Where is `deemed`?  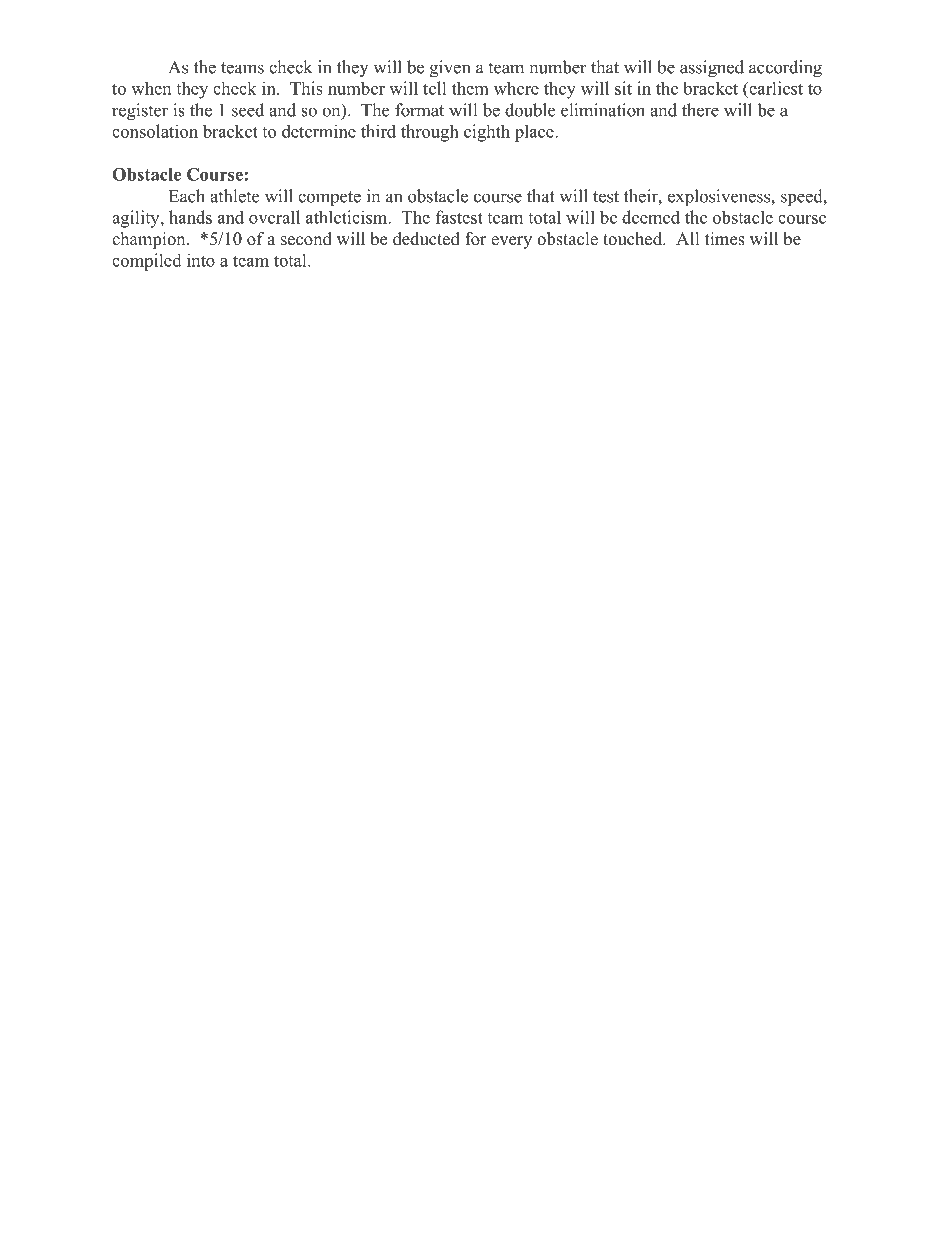
deemed is located at coordinates (651, 217).
